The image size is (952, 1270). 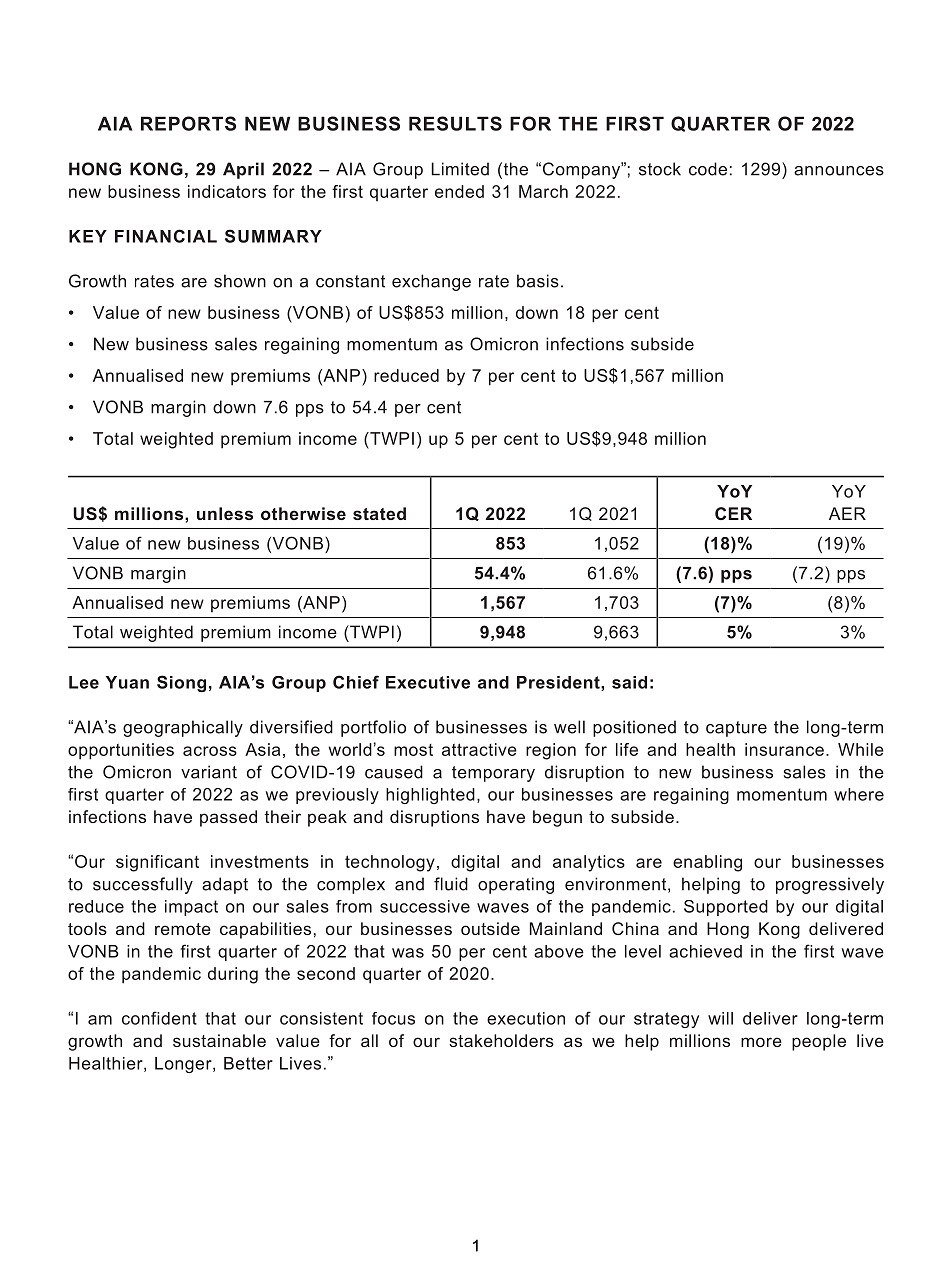 I want to click on unless, so click(x=225, y=513).
